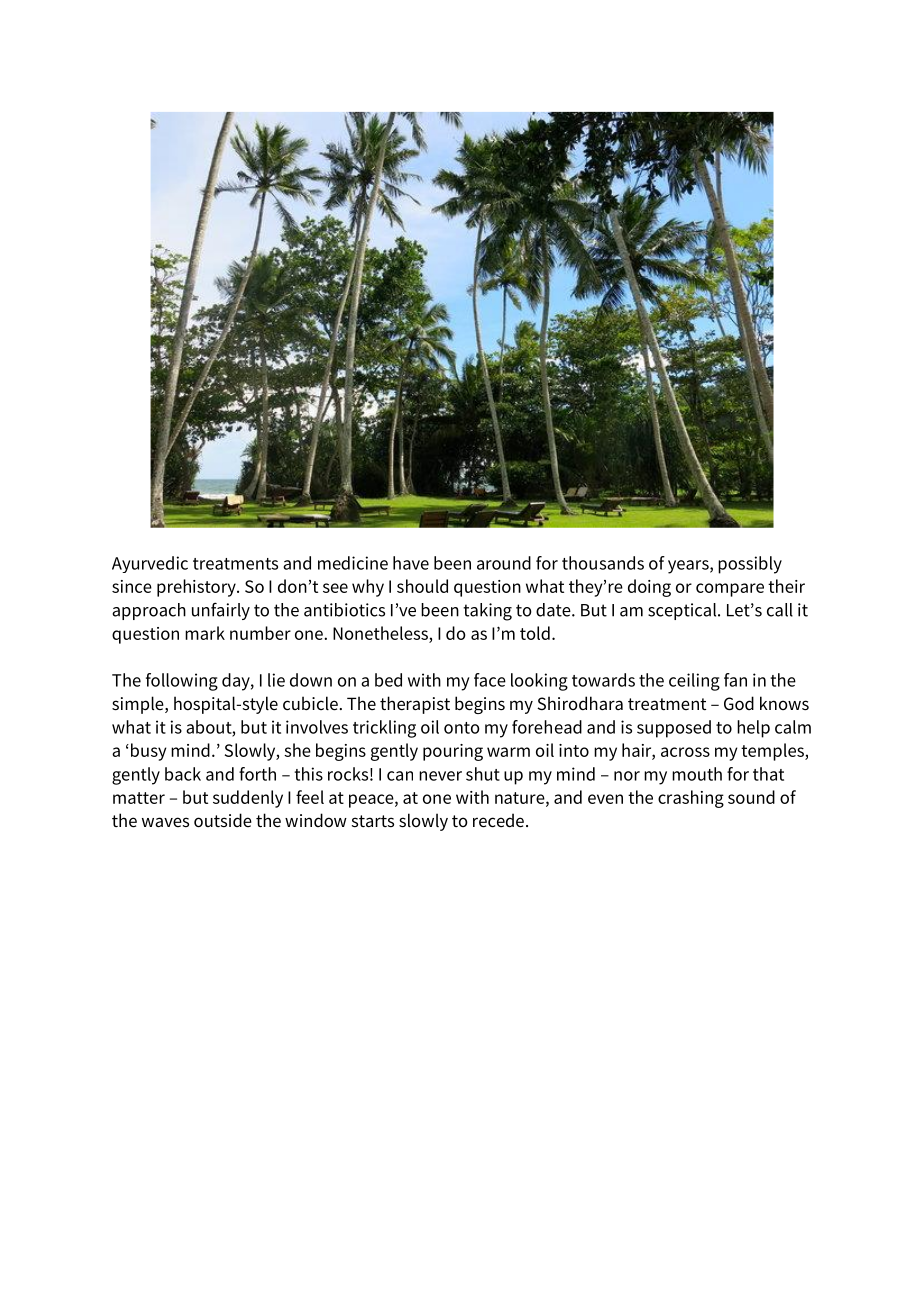 The width and height of the document is (924, 1308). What do you see at coordinates (694, 682) in the document?
I see `ceiling` at bounding box center [694, 682].
